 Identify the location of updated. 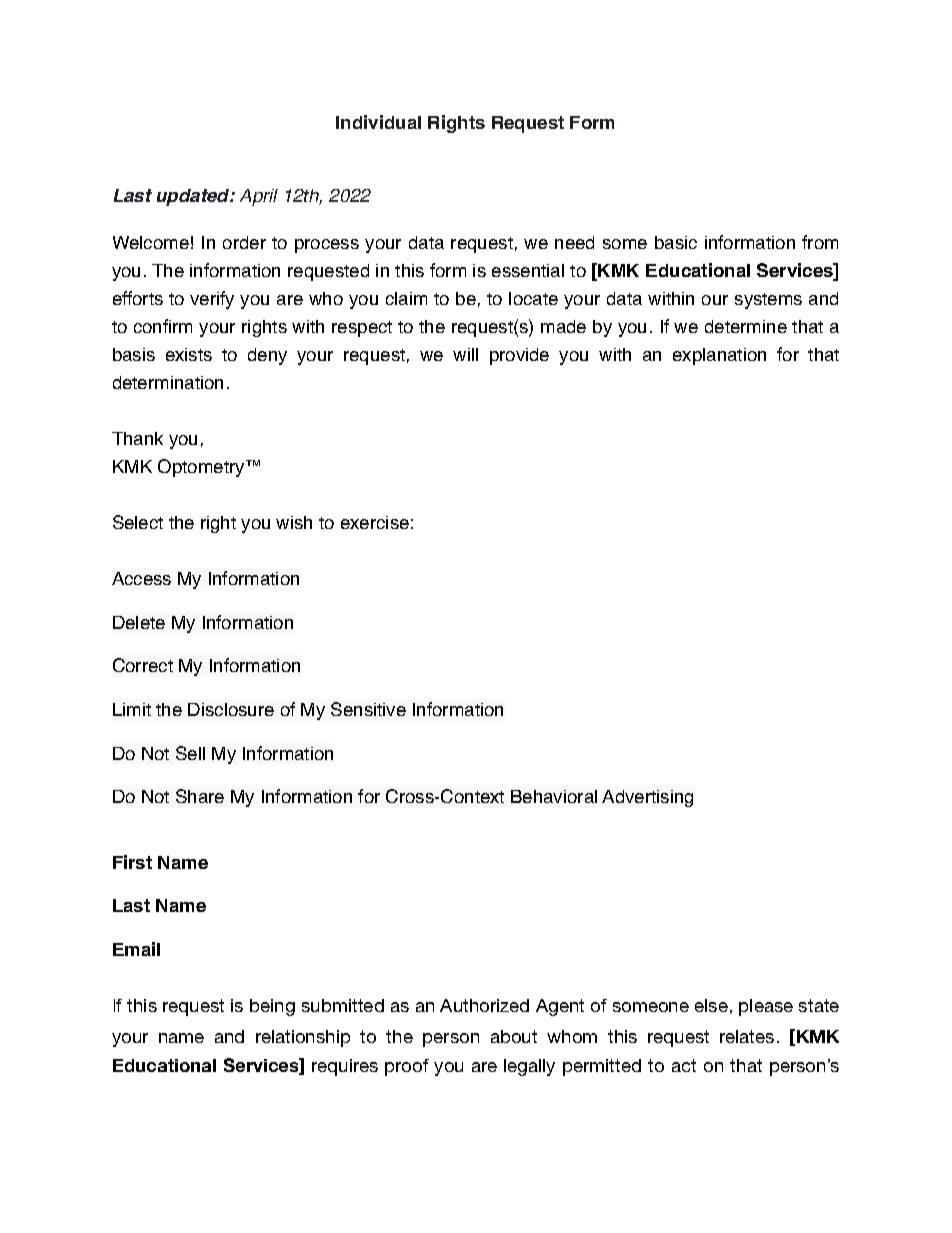
(194, 197).
